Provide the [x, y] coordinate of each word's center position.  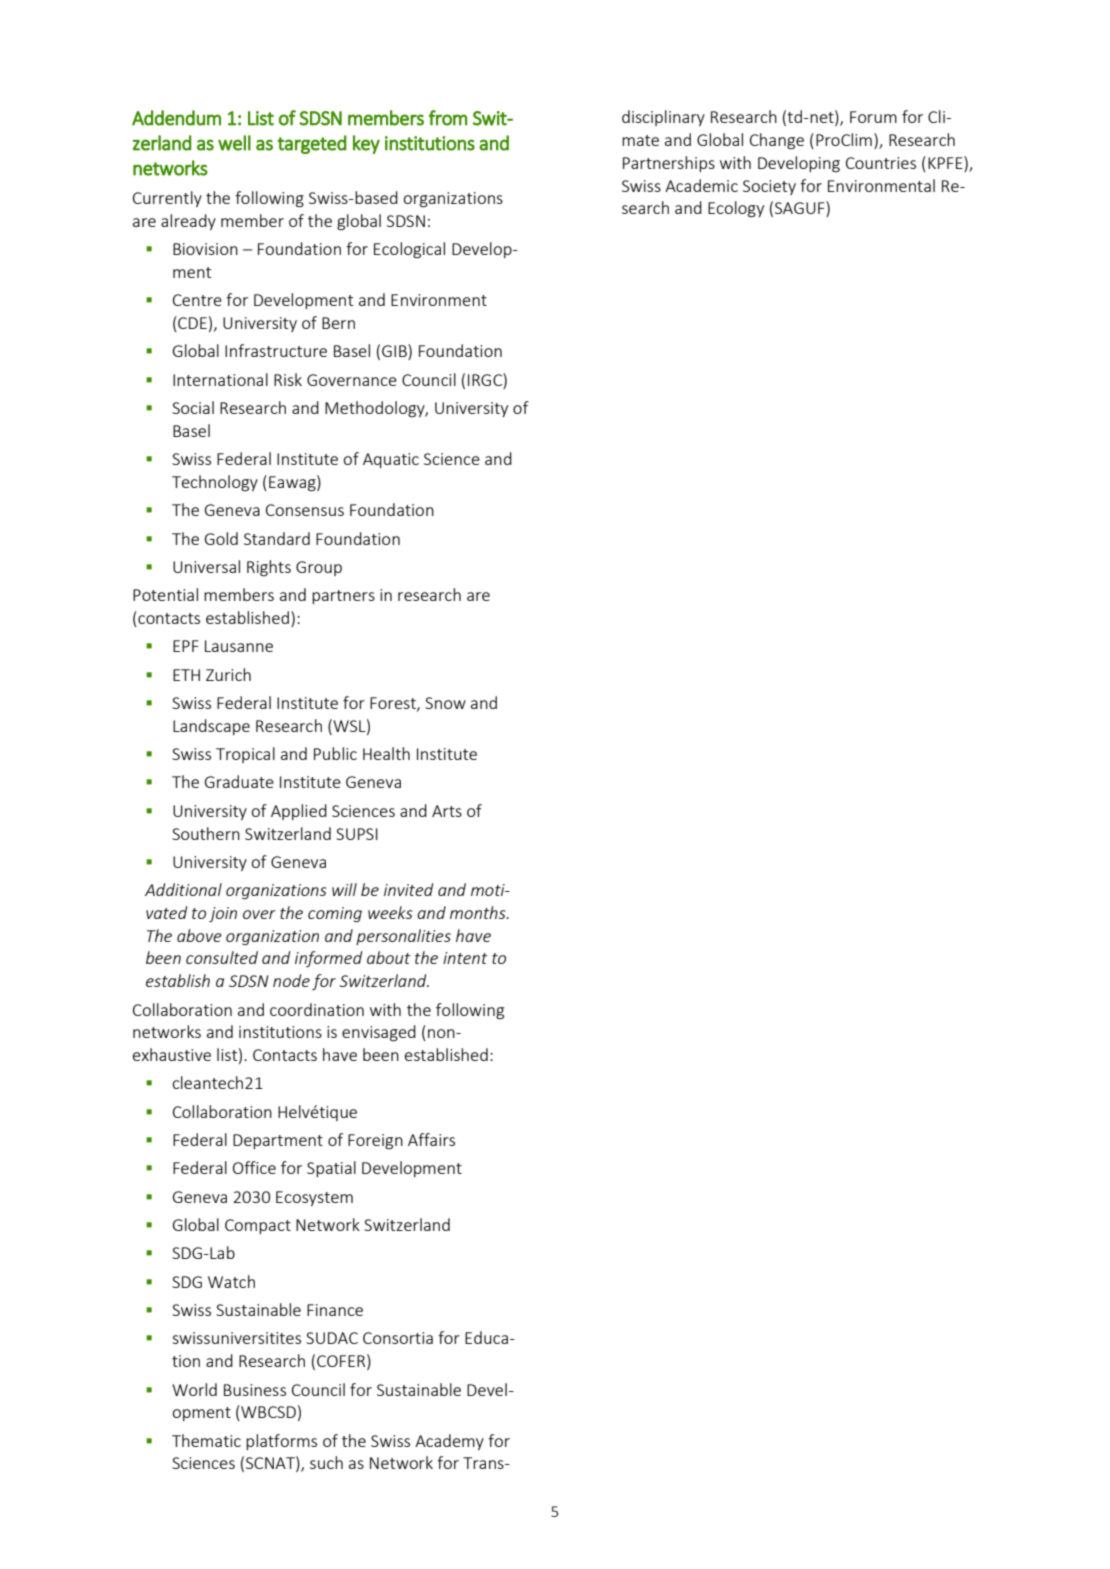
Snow [445, 703]
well [234, 143]
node [291, 980]
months [479, 912]
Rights [269, 568]
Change [777, 141]
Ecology [736, 209]
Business [255, 1390]
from [448, 118]
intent [465, 958]
